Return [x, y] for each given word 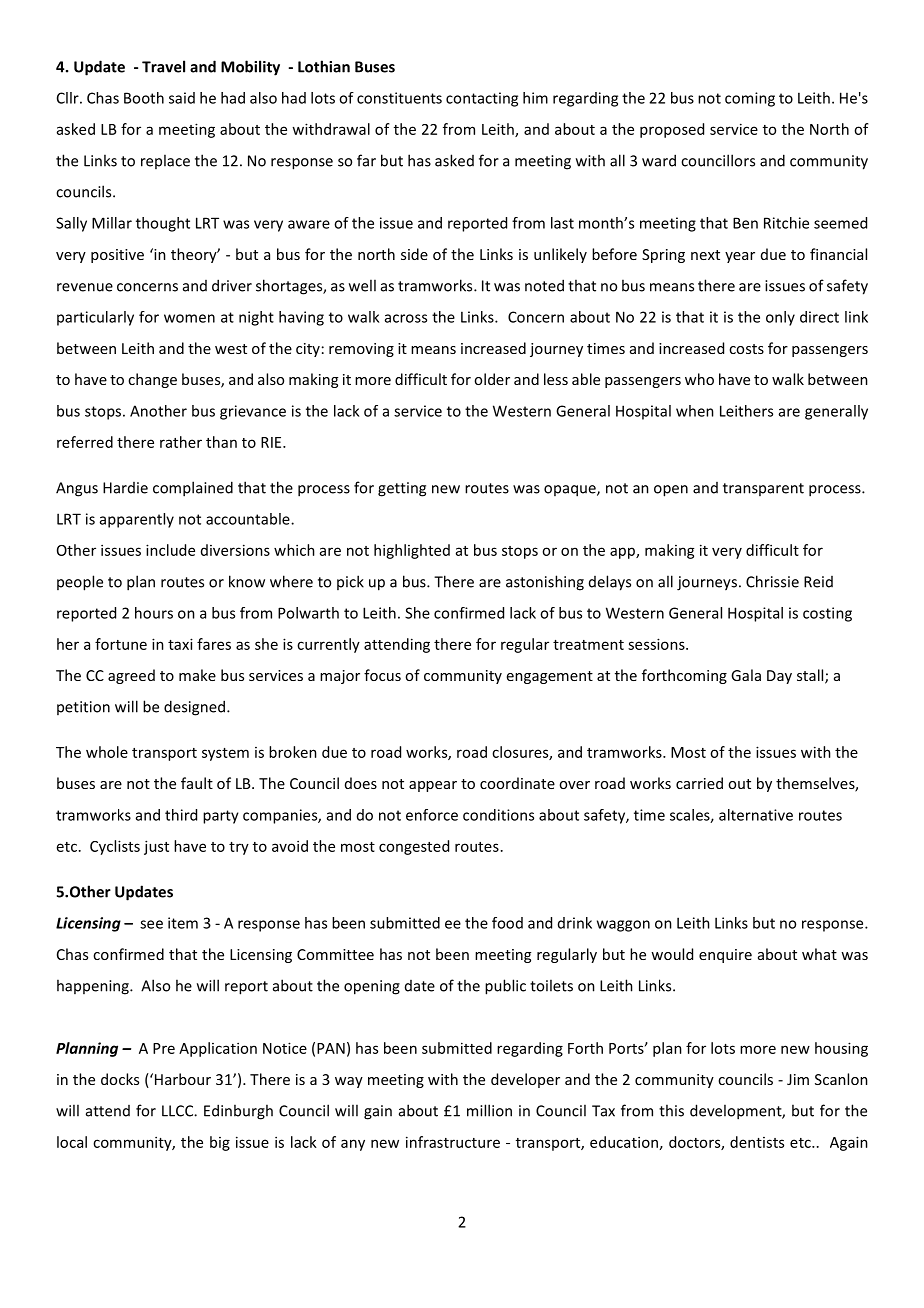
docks [120, 1079]
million [489, 1110]
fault [197, 783]
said [182, 98]
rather [181, 442]
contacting [482, 99]
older [492, 379]
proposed [672, 130]
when [695, 411]
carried [699, 783]
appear [433, 786]
